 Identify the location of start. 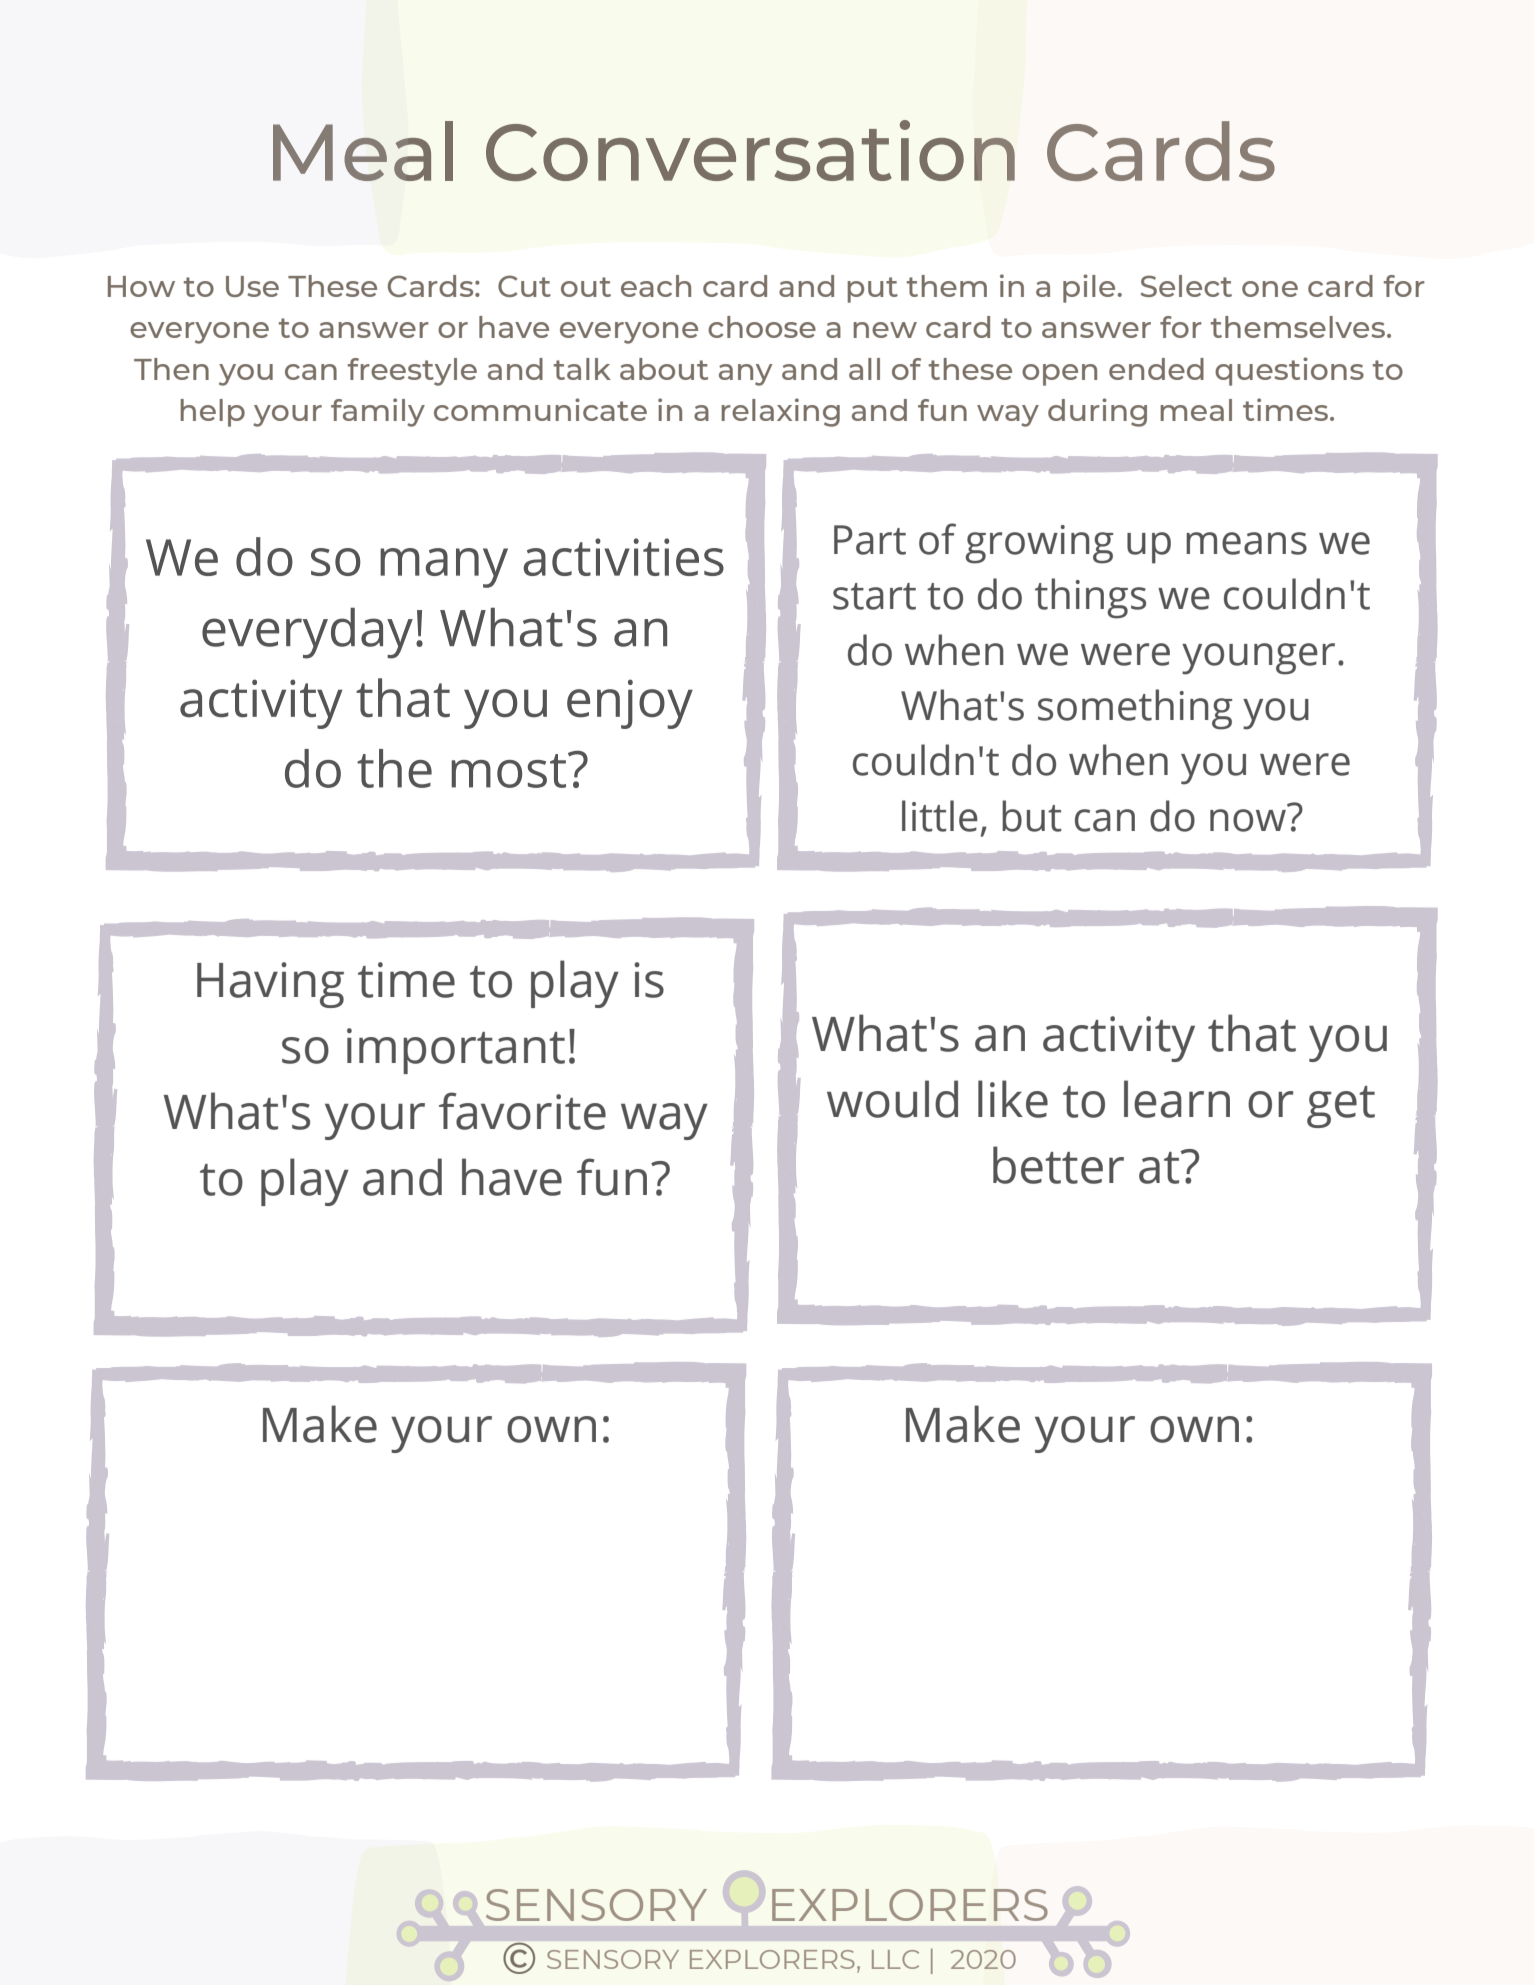
(874, 596).
